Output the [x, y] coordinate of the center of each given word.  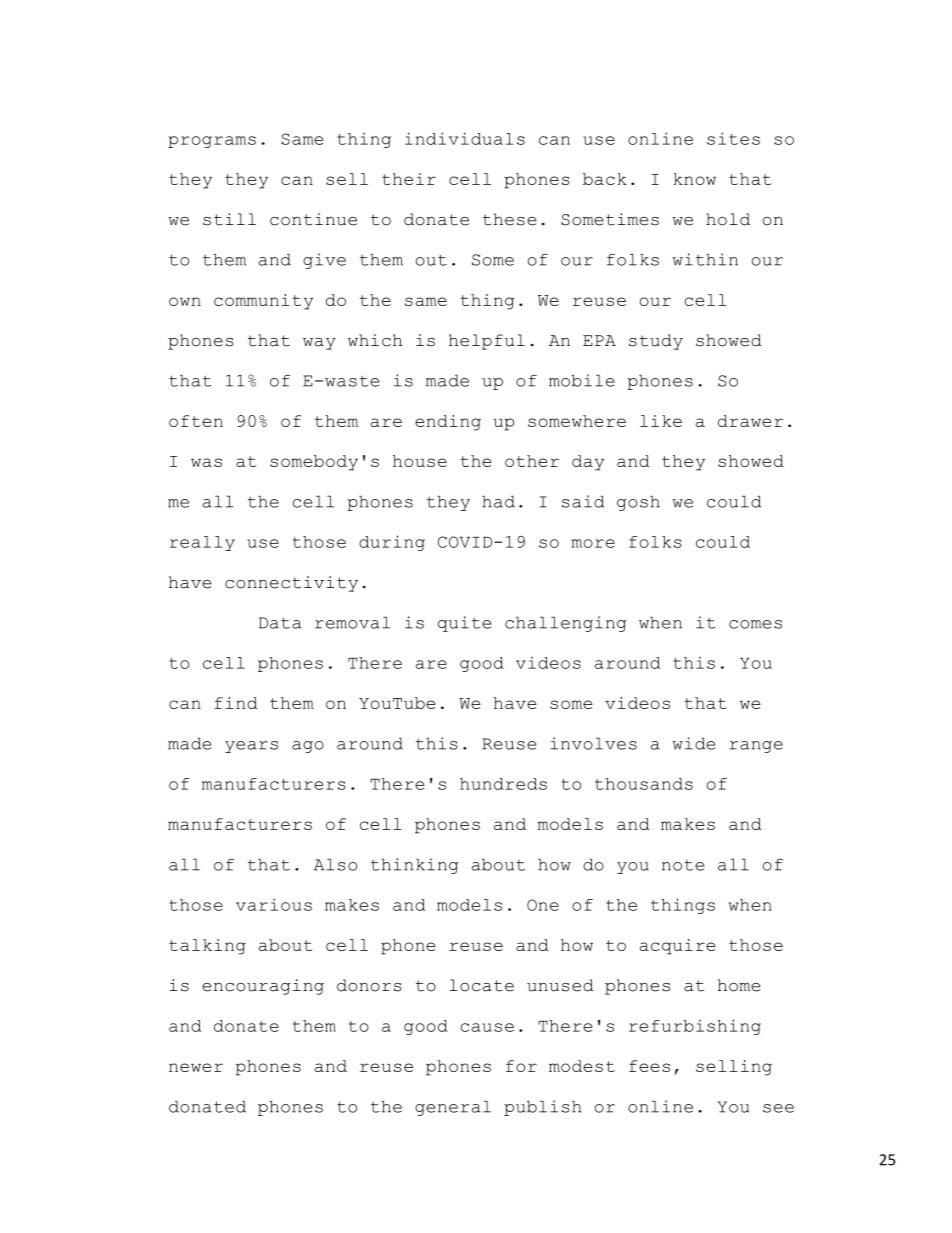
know [695, 179]
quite [464, 624]
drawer [750, 421]
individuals [465, 138]
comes [755, 624]
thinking [415, 866]
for [521, 1066]
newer [196, 1067]
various [274, 904]
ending [448, 423]
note [683, 865]
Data [280, 623]
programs [212, 142]
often [196, 421]
